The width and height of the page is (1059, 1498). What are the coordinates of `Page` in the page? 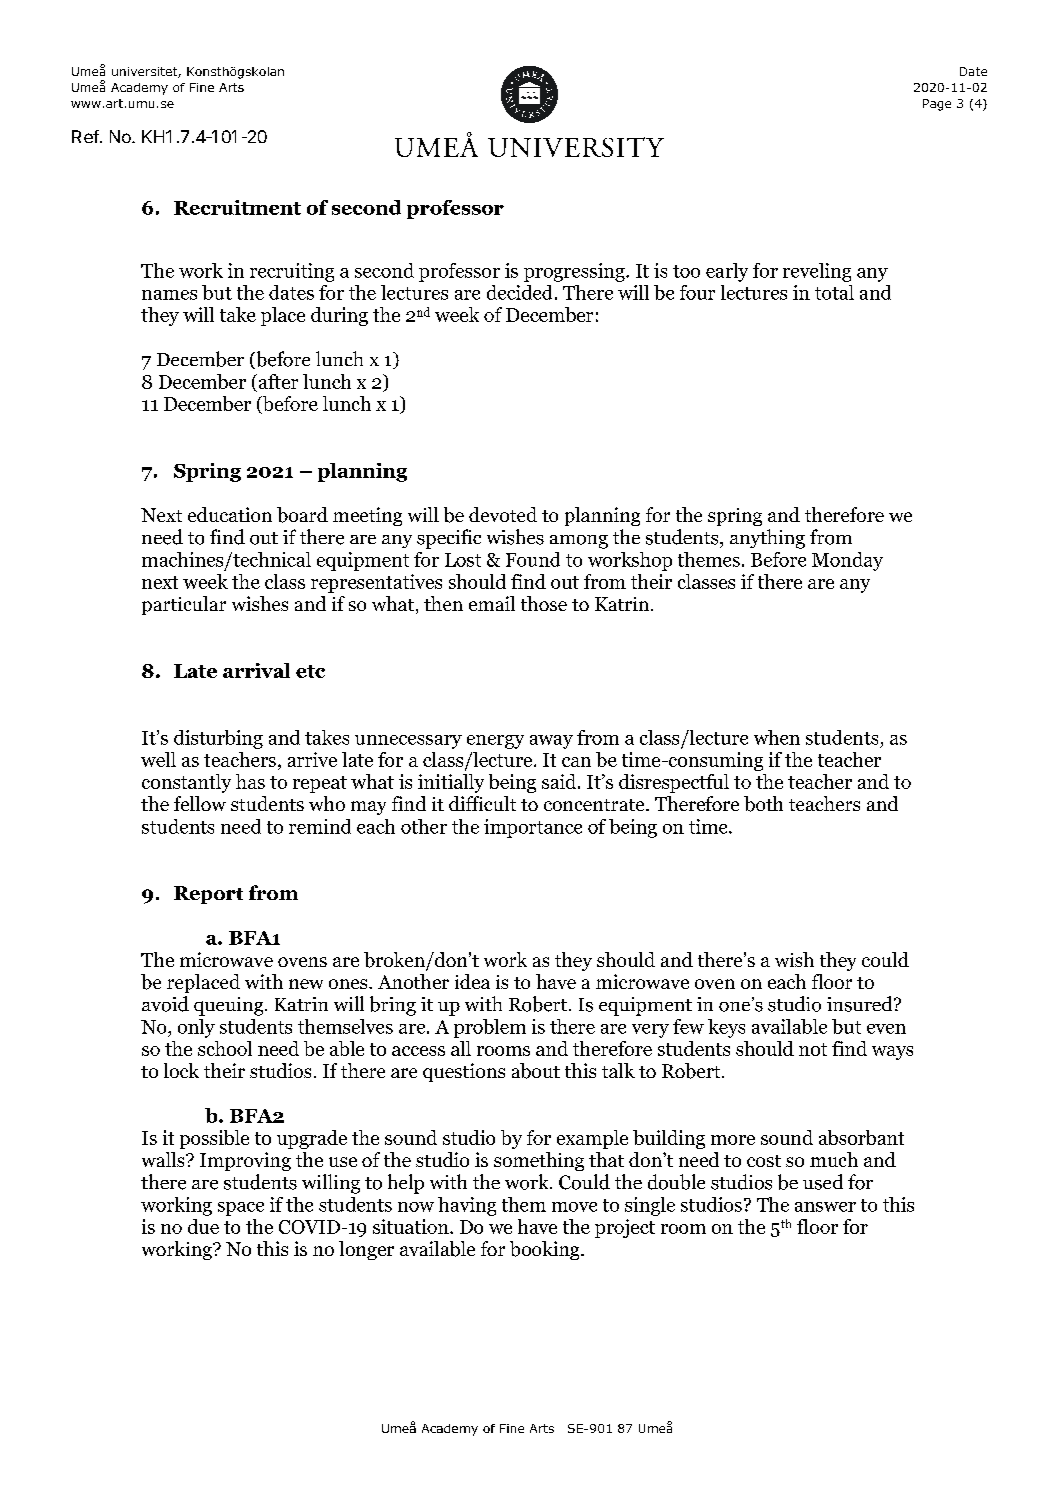 It's located at (937, 105).
